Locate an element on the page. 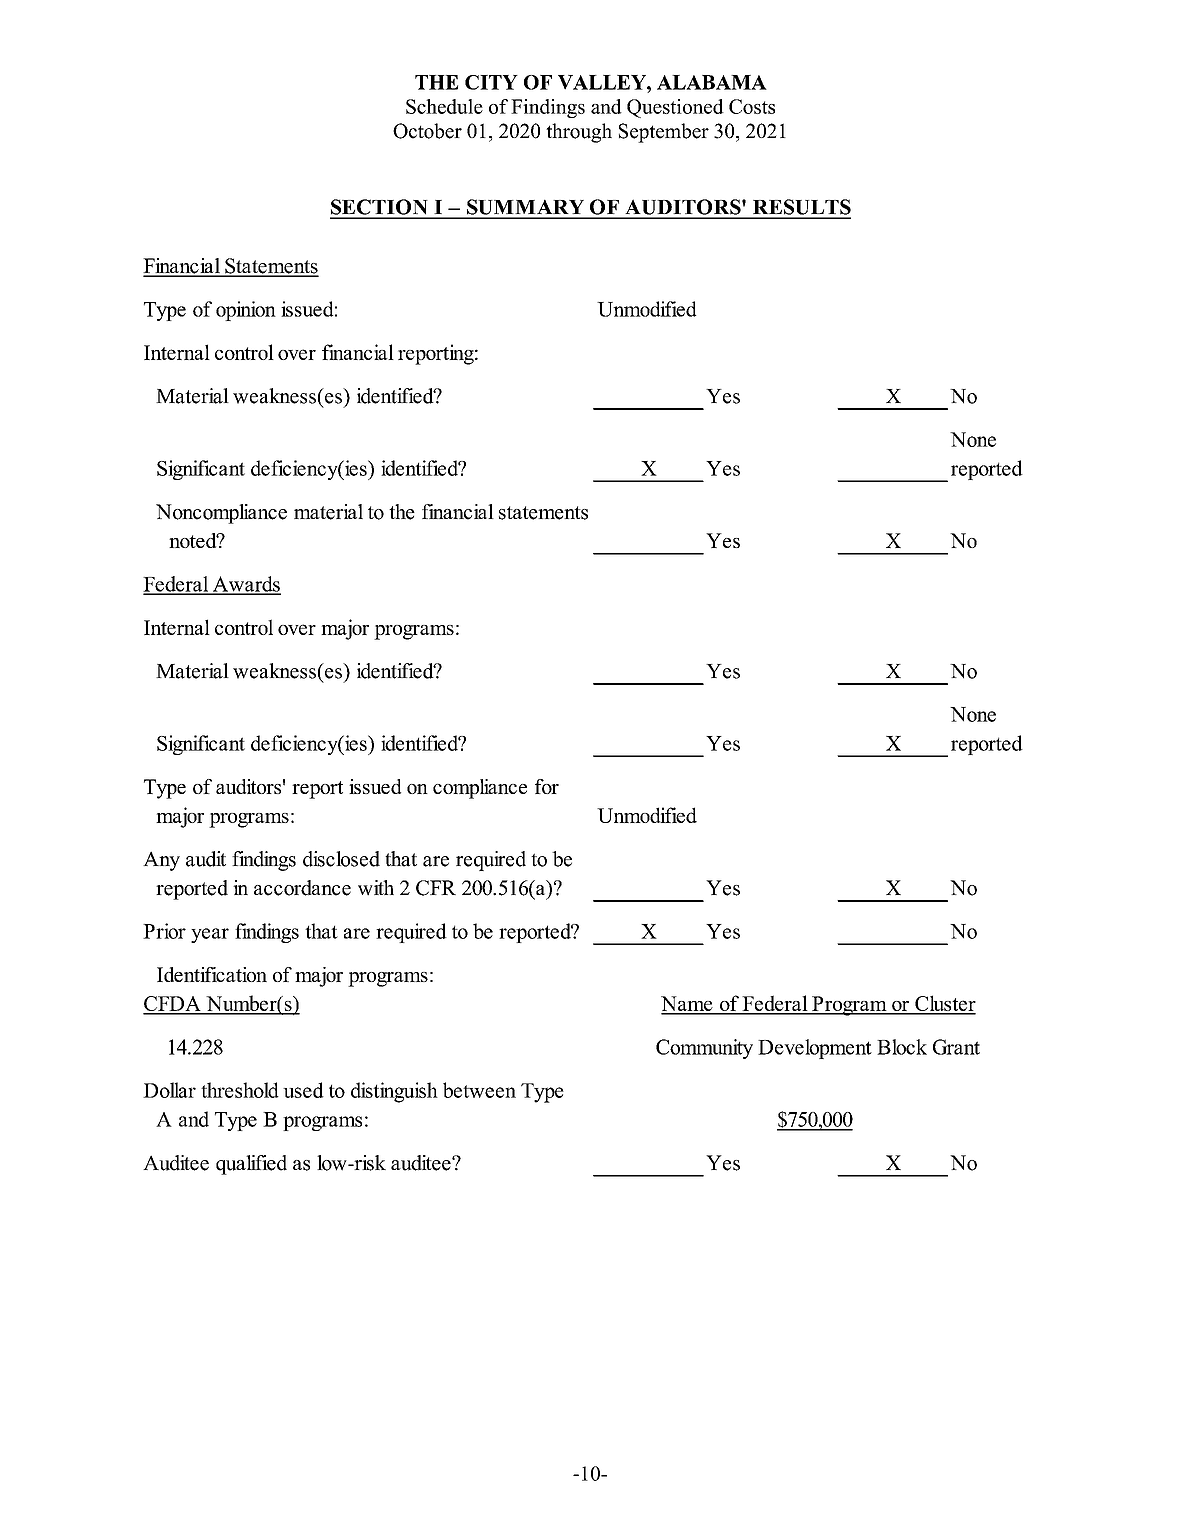 The height and width of the page is (1528, 1181). disclosed is located at coordinates (341, 859).
